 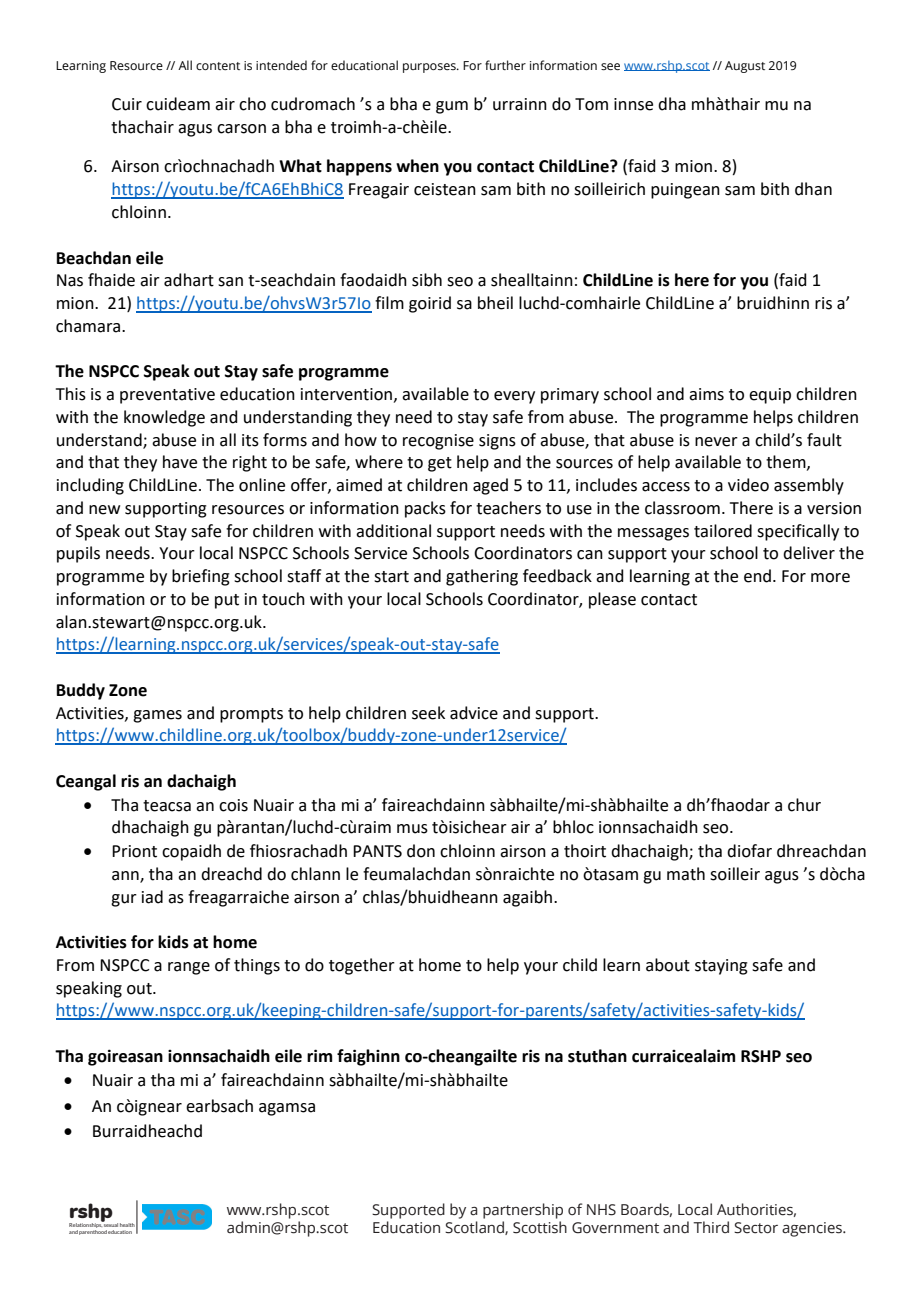 I want to click on recognise, so click(x=438, y=442).
